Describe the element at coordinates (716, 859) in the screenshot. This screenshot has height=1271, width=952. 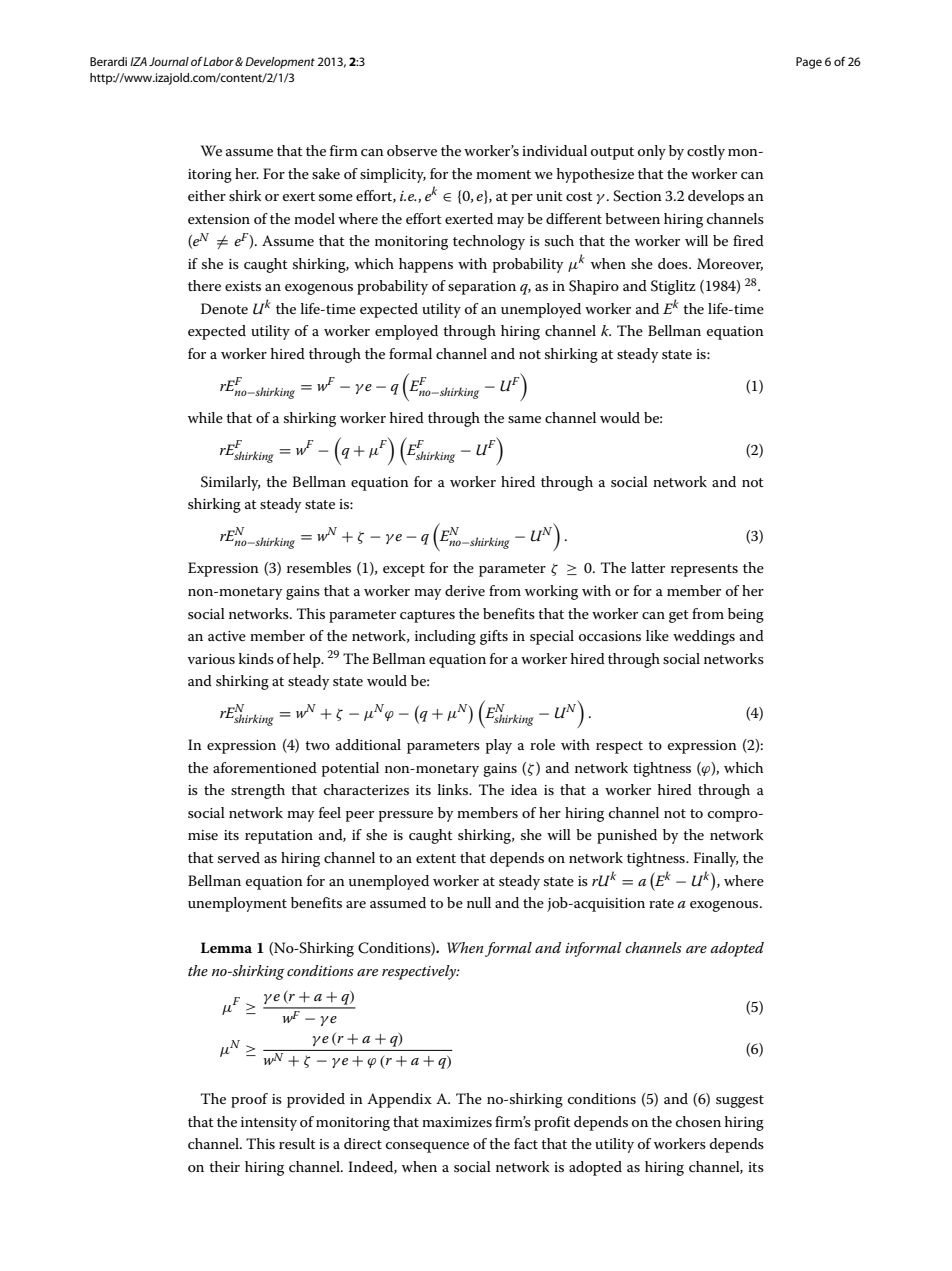
I see `Finally` at that location.
